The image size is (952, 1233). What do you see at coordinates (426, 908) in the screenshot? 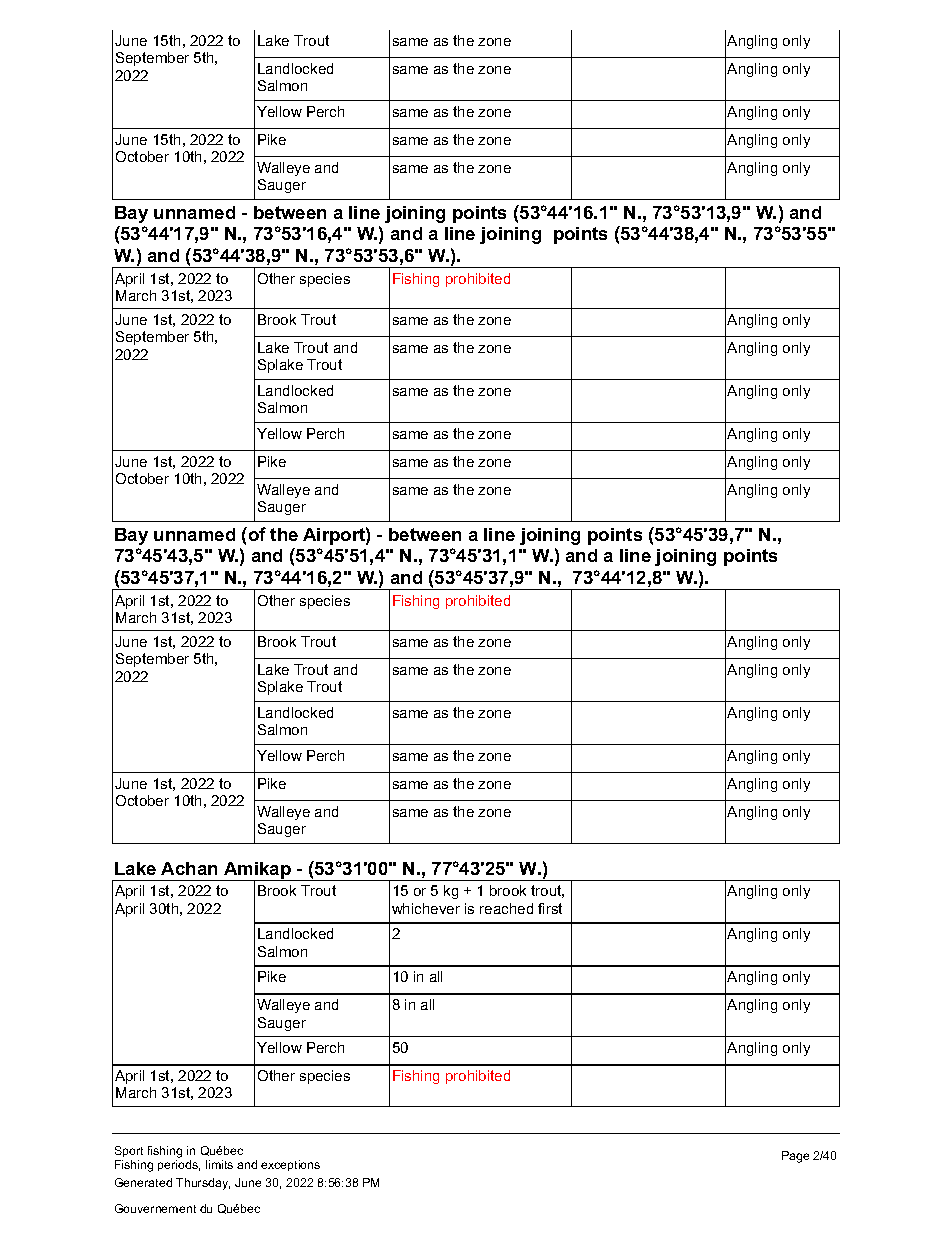
I see `whichever` at bounding box center [426, 908].
